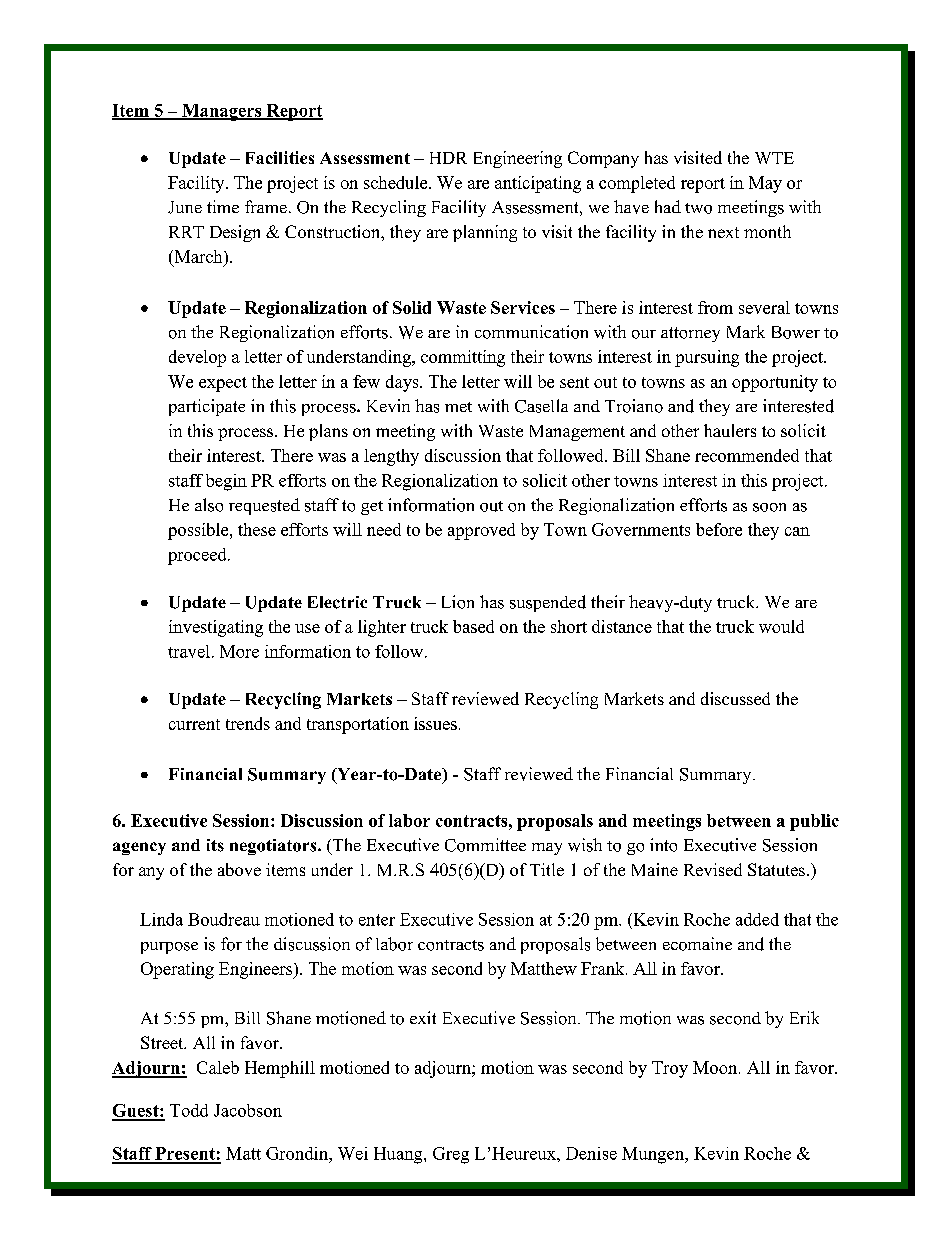 This screenshot has height=1233, width=952. I want to click on Jacobson, so click(248, 1110).
